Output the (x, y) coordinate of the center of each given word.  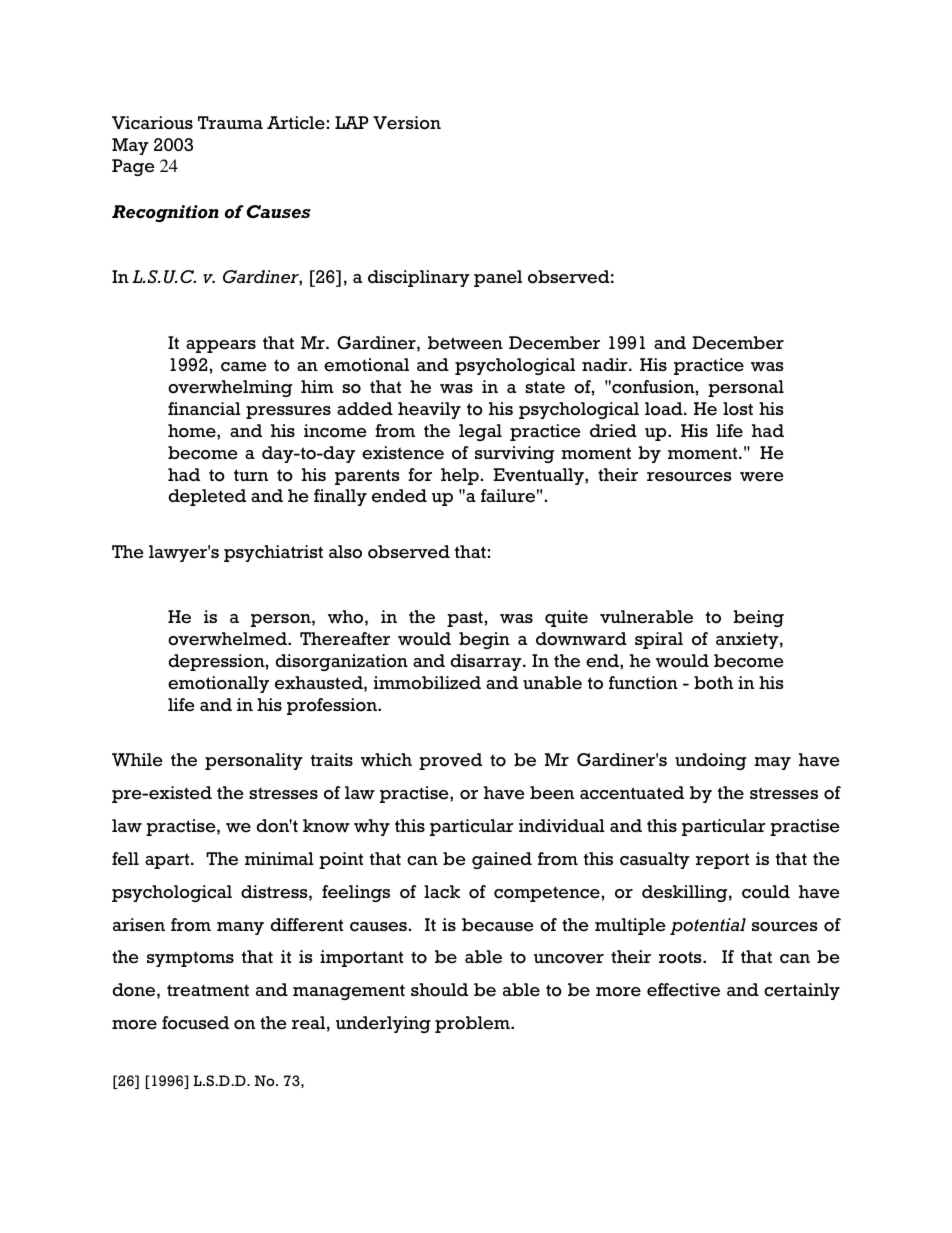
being (758, 618)
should (439, 990)
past (465, 619)
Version (407, 123)
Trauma (230, 122)
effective (683, 990)
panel (498, 278)
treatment (208, 990)
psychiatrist (273, 553)
